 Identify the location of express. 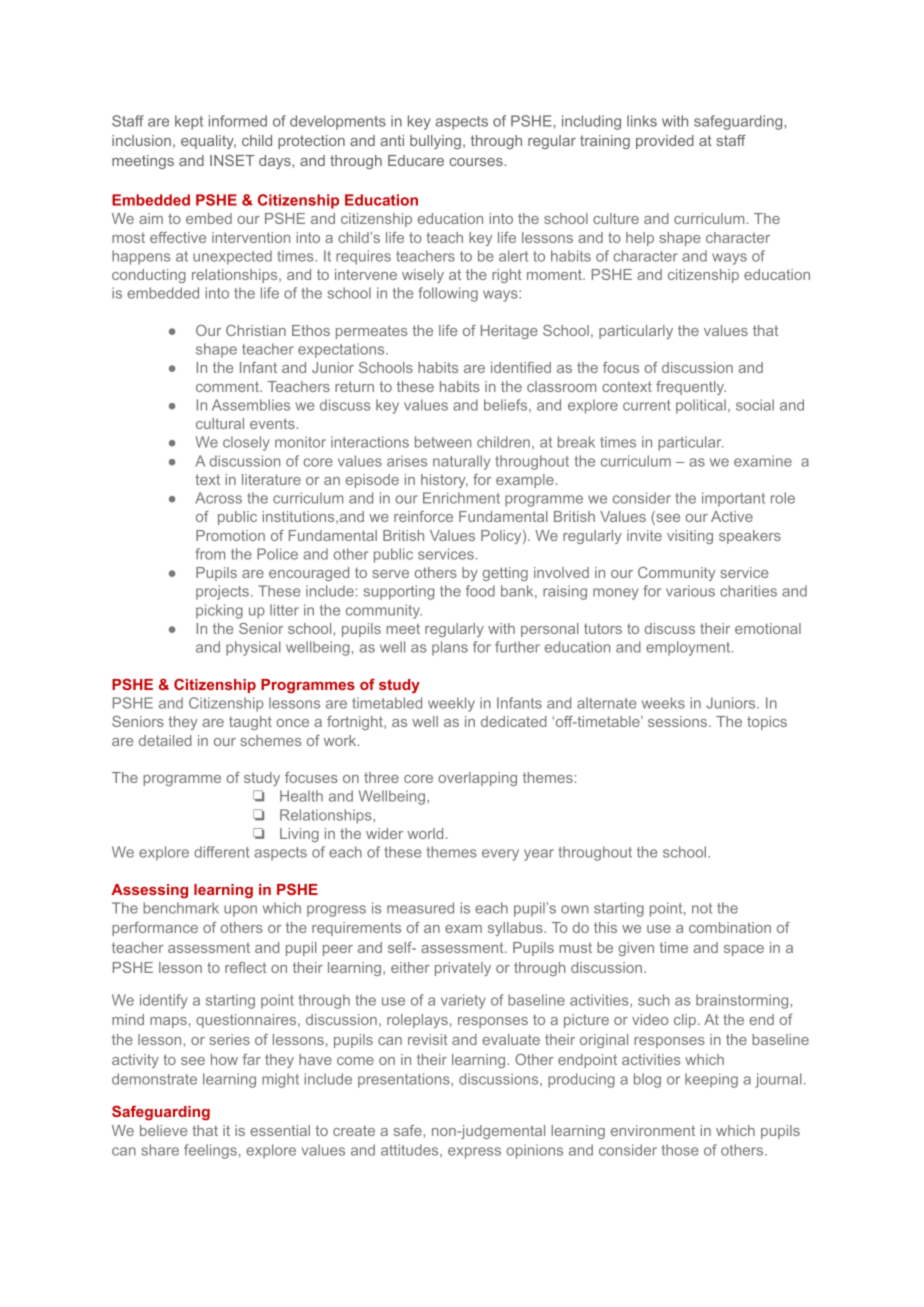
(474, 1153).
